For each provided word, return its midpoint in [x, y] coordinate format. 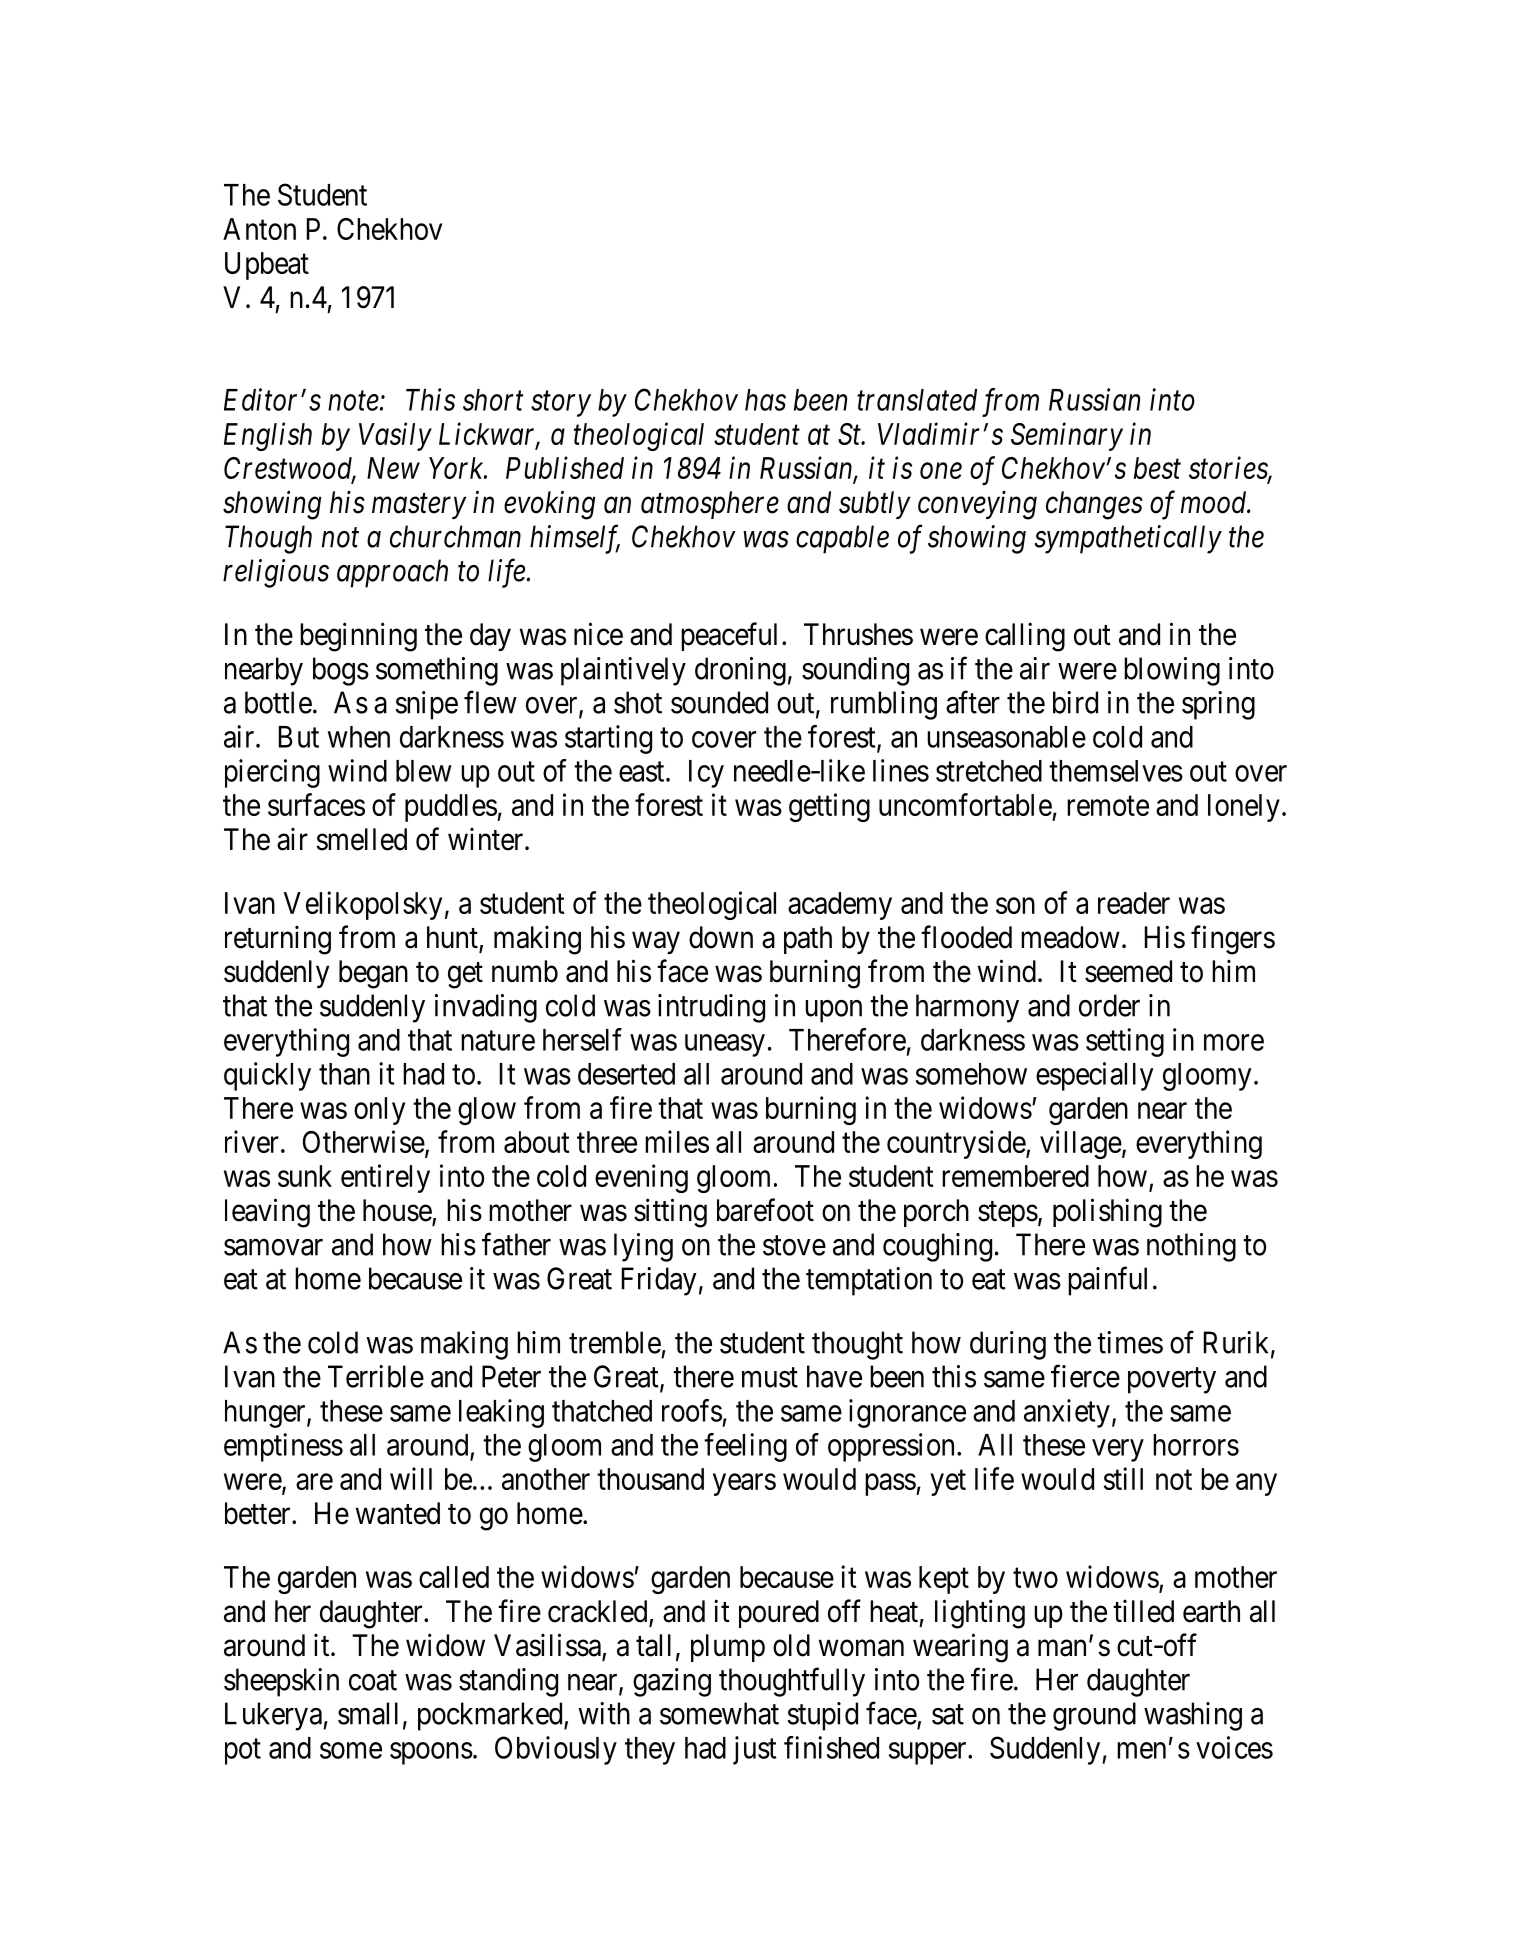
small [368, 1713]
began [373, 974]
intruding [711, 1008]
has [765, 400]
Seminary [1067, 436]
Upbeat [267, 266]
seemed [1128, 971]
